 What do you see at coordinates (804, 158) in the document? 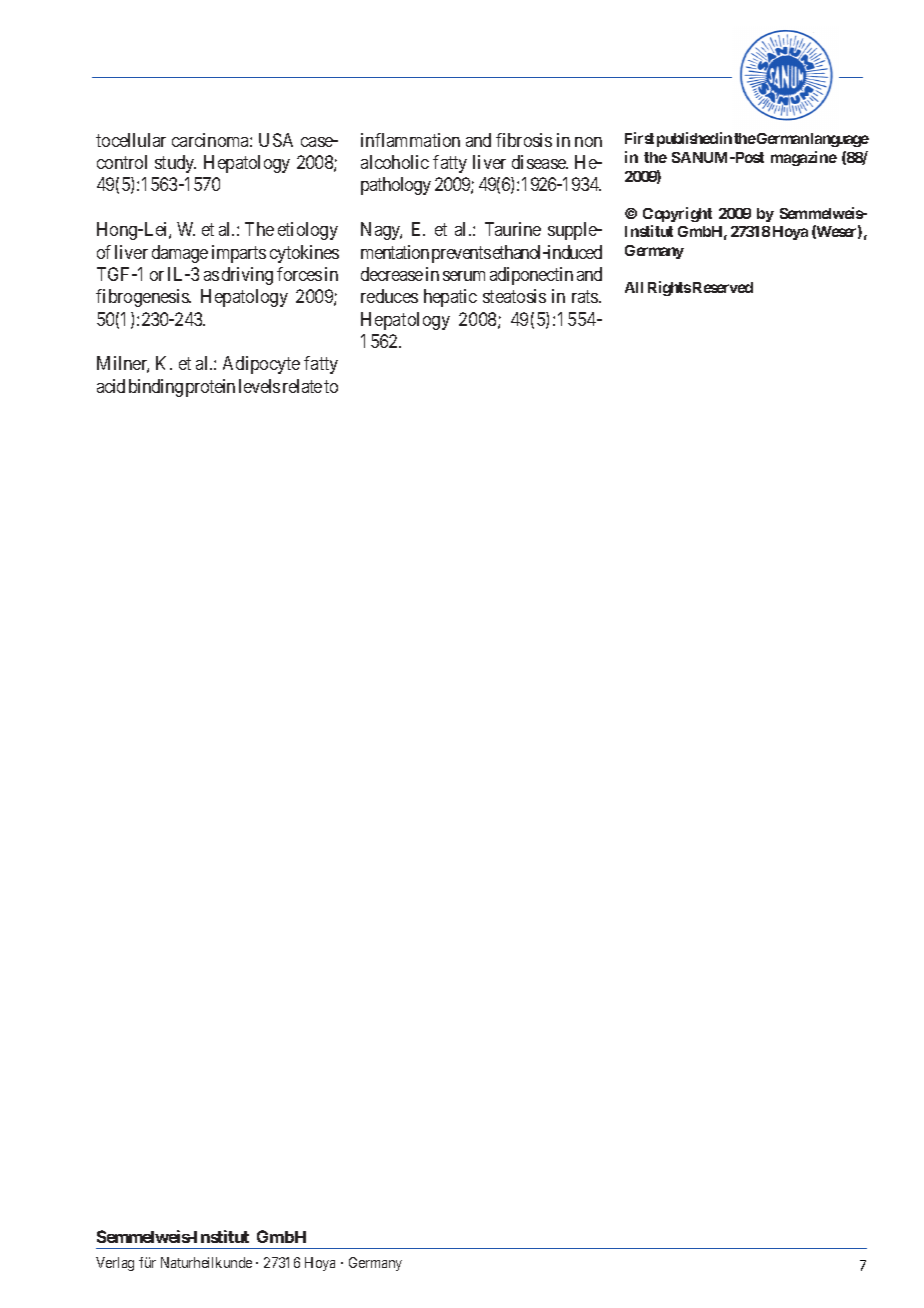
I see `magazine` at bounding box center [804, 158].
